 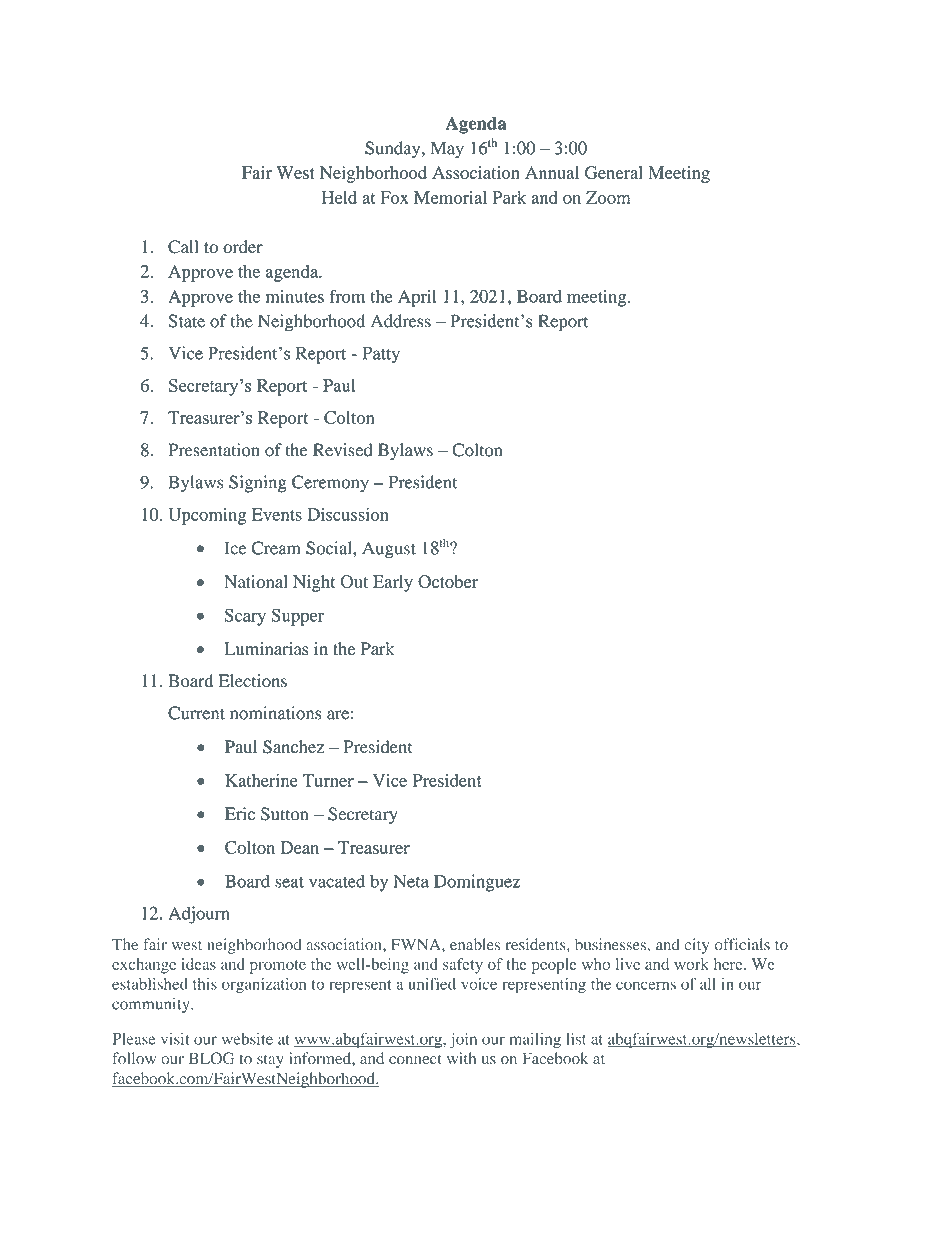 What do you see at coordinates (463, 1040) in the document?
I see `join` at bounding box center [463, 1040].
